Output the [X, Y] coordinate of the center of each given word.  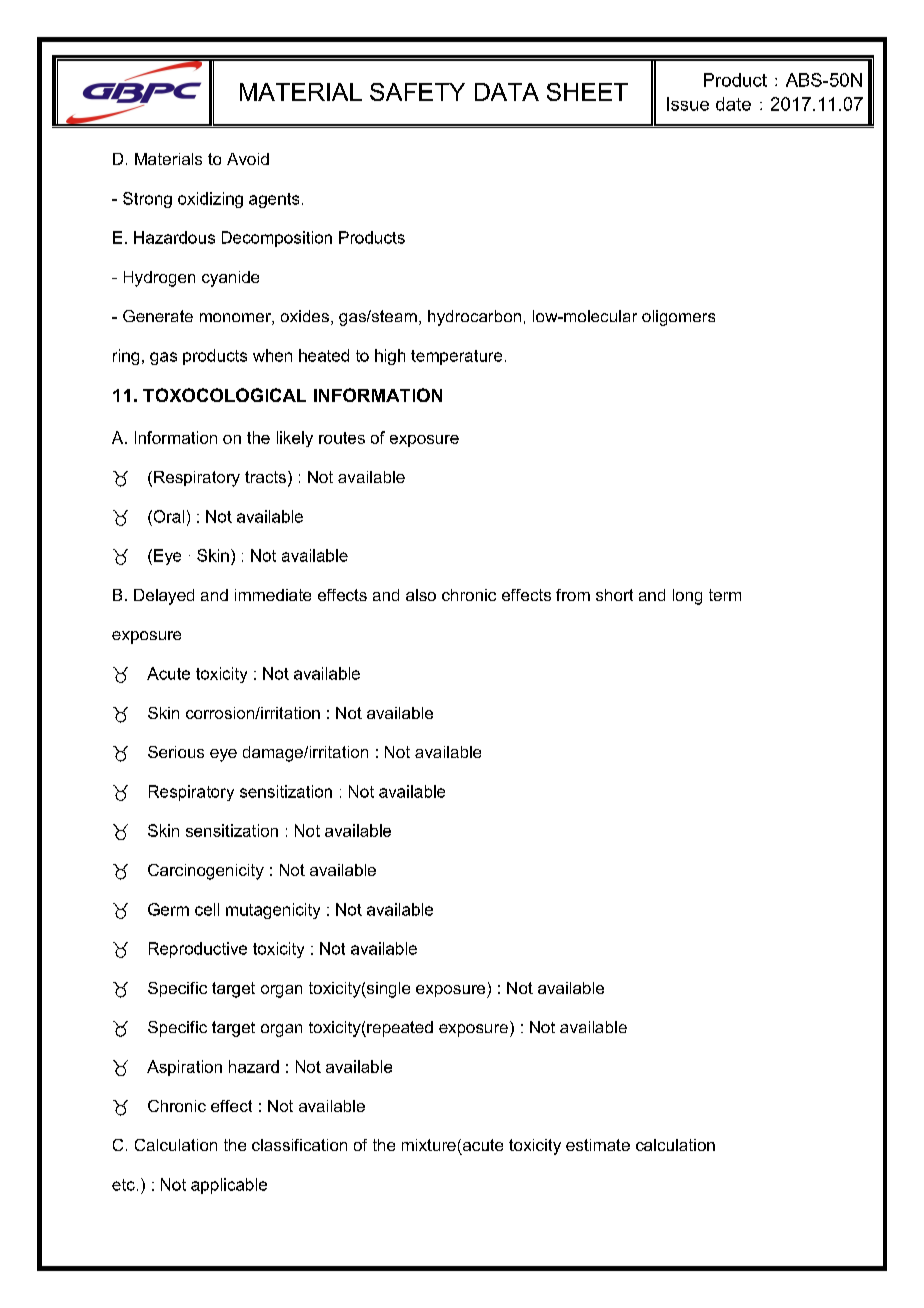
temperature [456, 357]
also [421, 595]
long [687, 597]
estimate [598, 1145]
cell [207, 909]
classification [299, 1145]
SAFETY [417, 92]
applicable [229, 1186]
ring [126, 357]
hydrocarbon [474, 318]
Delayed [164, 597]
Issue [688, 104]
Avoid [248, 159]
